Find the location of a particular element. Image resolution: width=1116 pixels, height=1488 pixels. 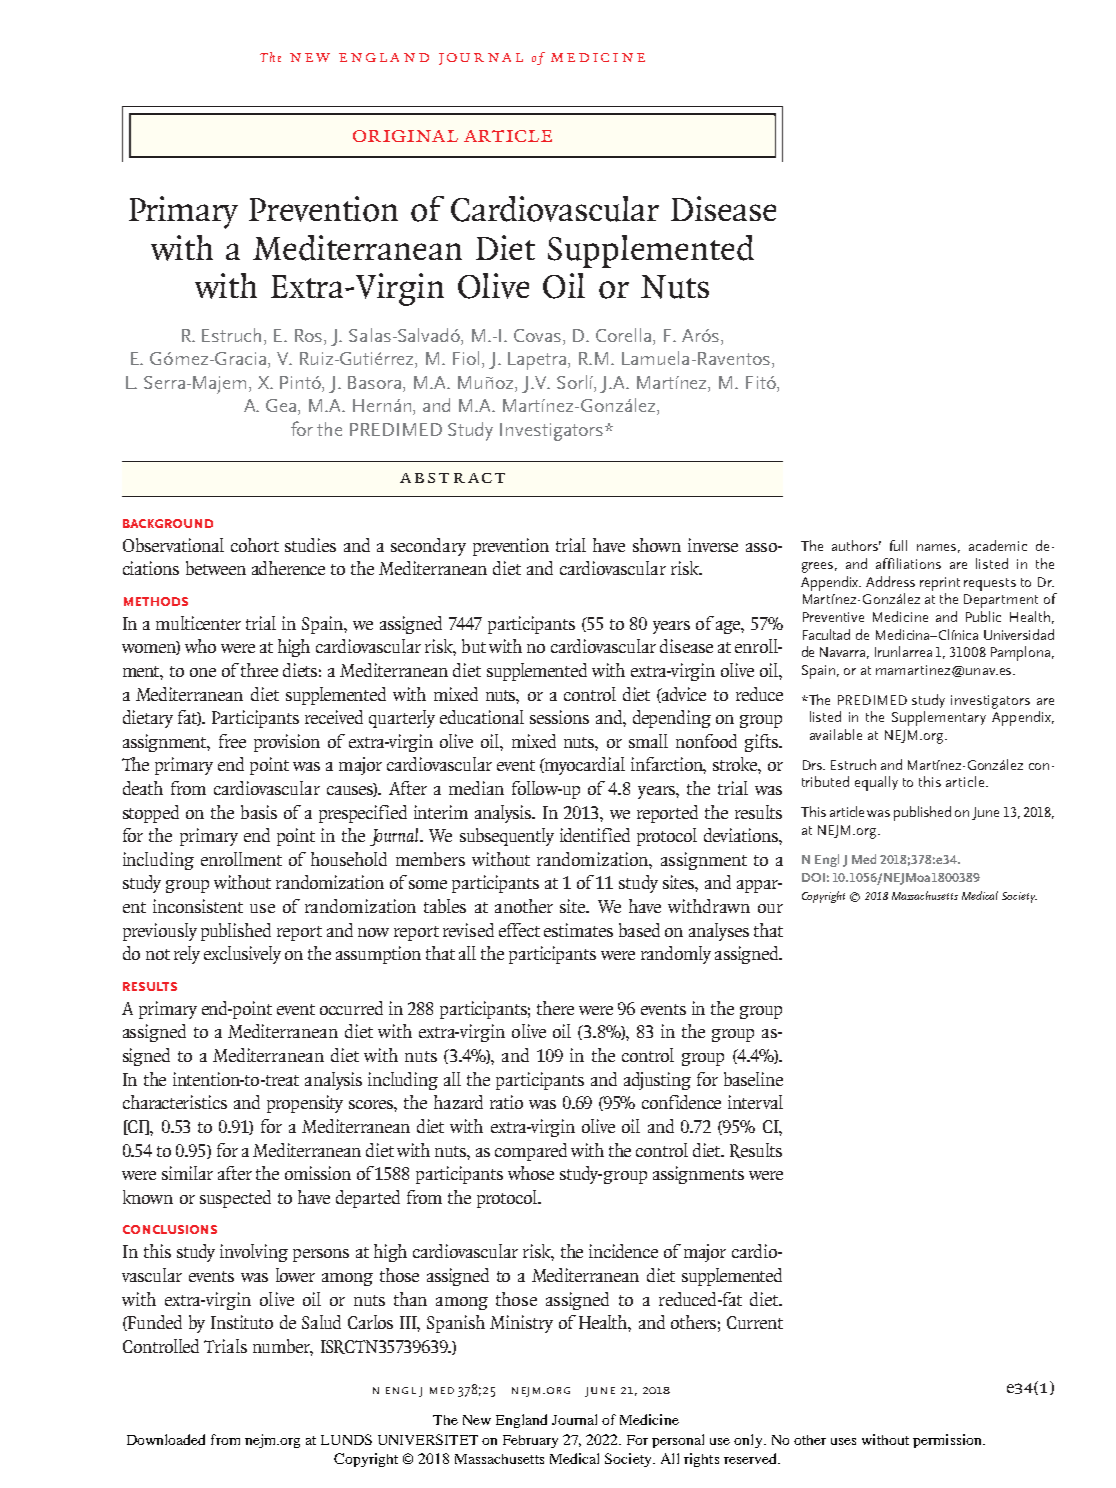

sessions is located at coordinates (559, 717).
